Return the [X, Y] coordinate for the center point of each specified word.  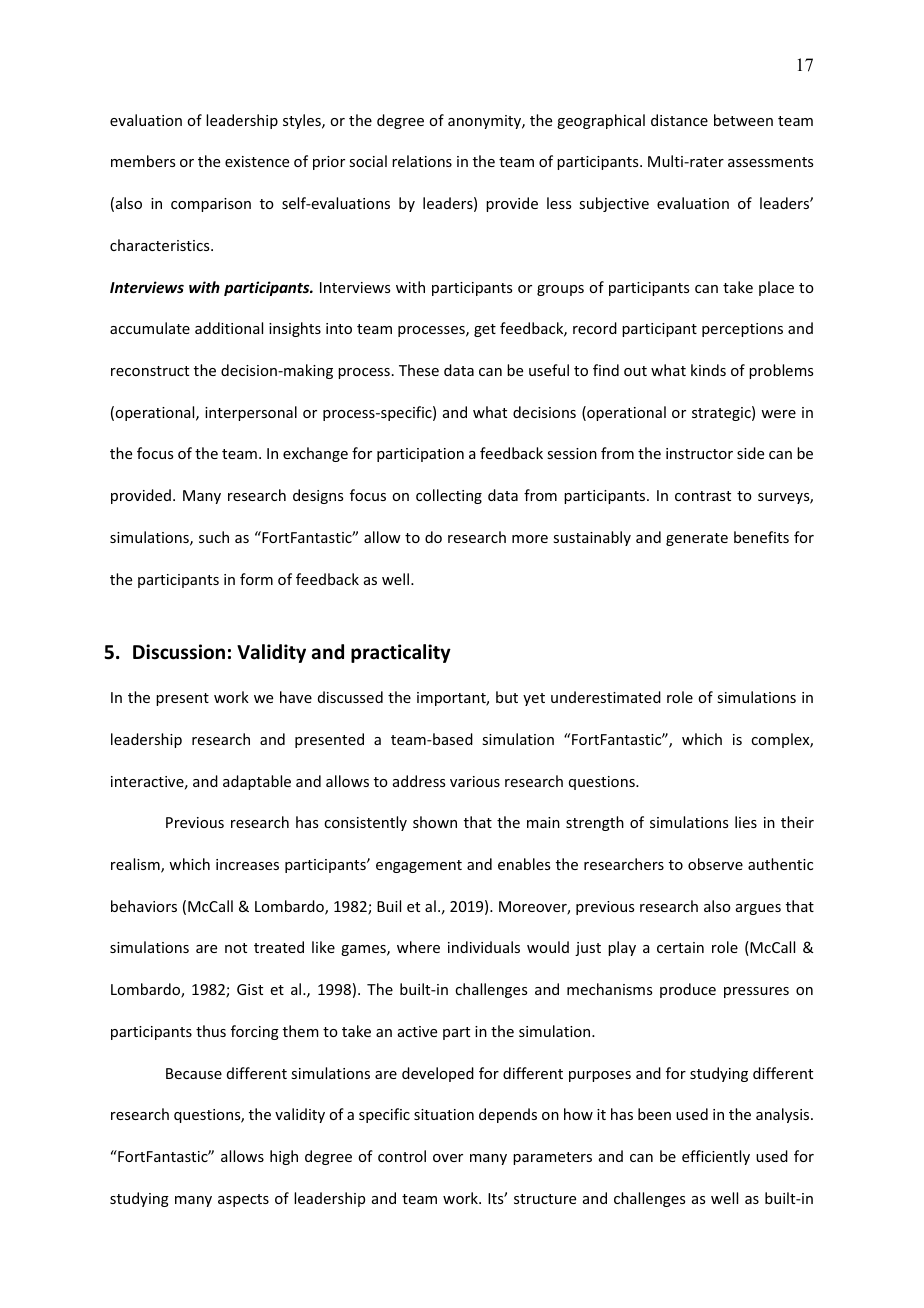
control [402, 1156]
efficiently [716, 1157]
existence [257, 161]
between [743, 120]
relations [422, 161]
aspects [243, 1200]
